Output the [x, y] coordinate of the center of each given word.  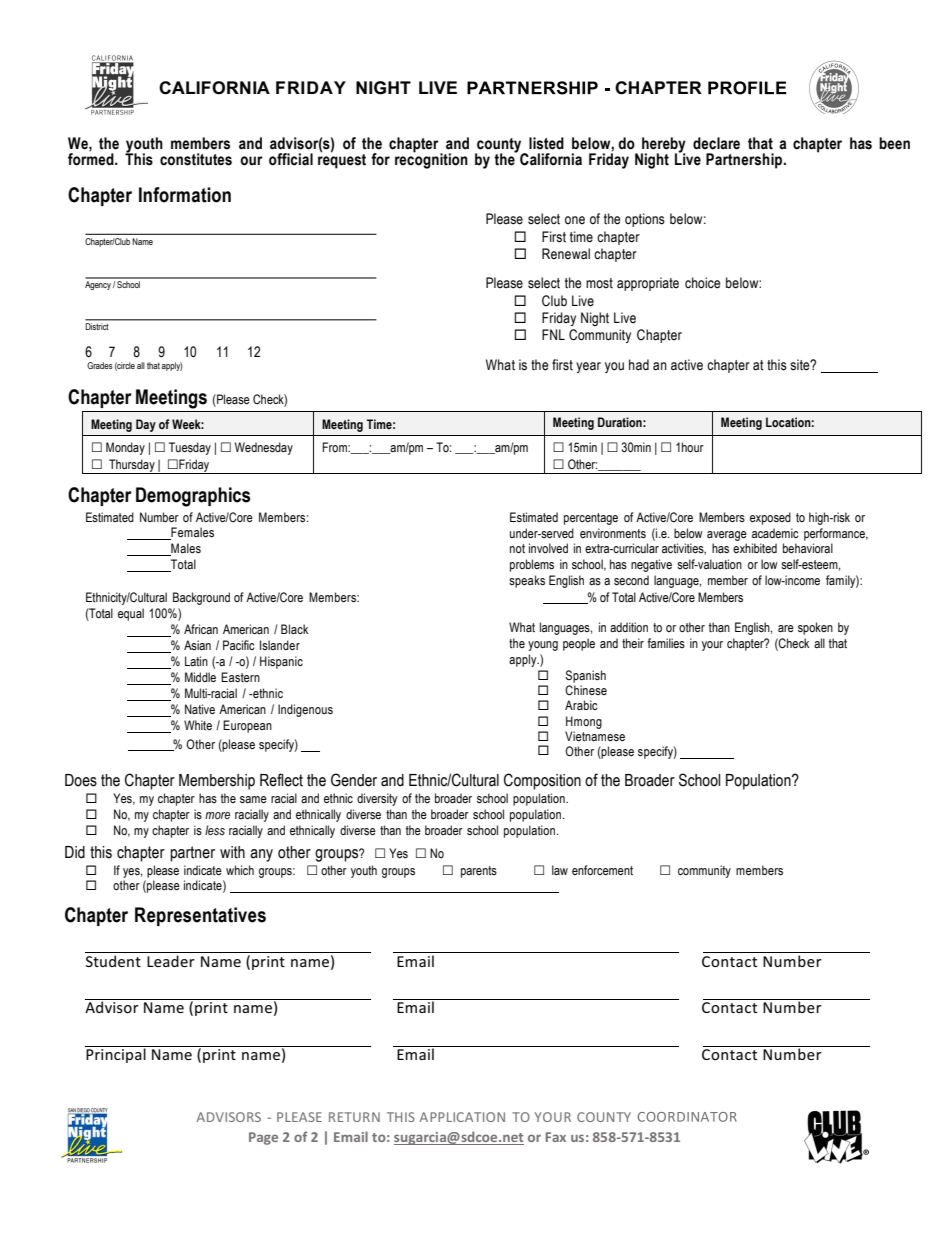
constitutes [196, 159]
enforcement [602, 870]
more [217, 815]
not [517, 548]
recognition [431, 160]
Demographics [193, 497]
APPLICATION [462, 1117]
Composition [542, 781]
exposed [770, 518]
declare [716, 143]
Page [263, 1138]
